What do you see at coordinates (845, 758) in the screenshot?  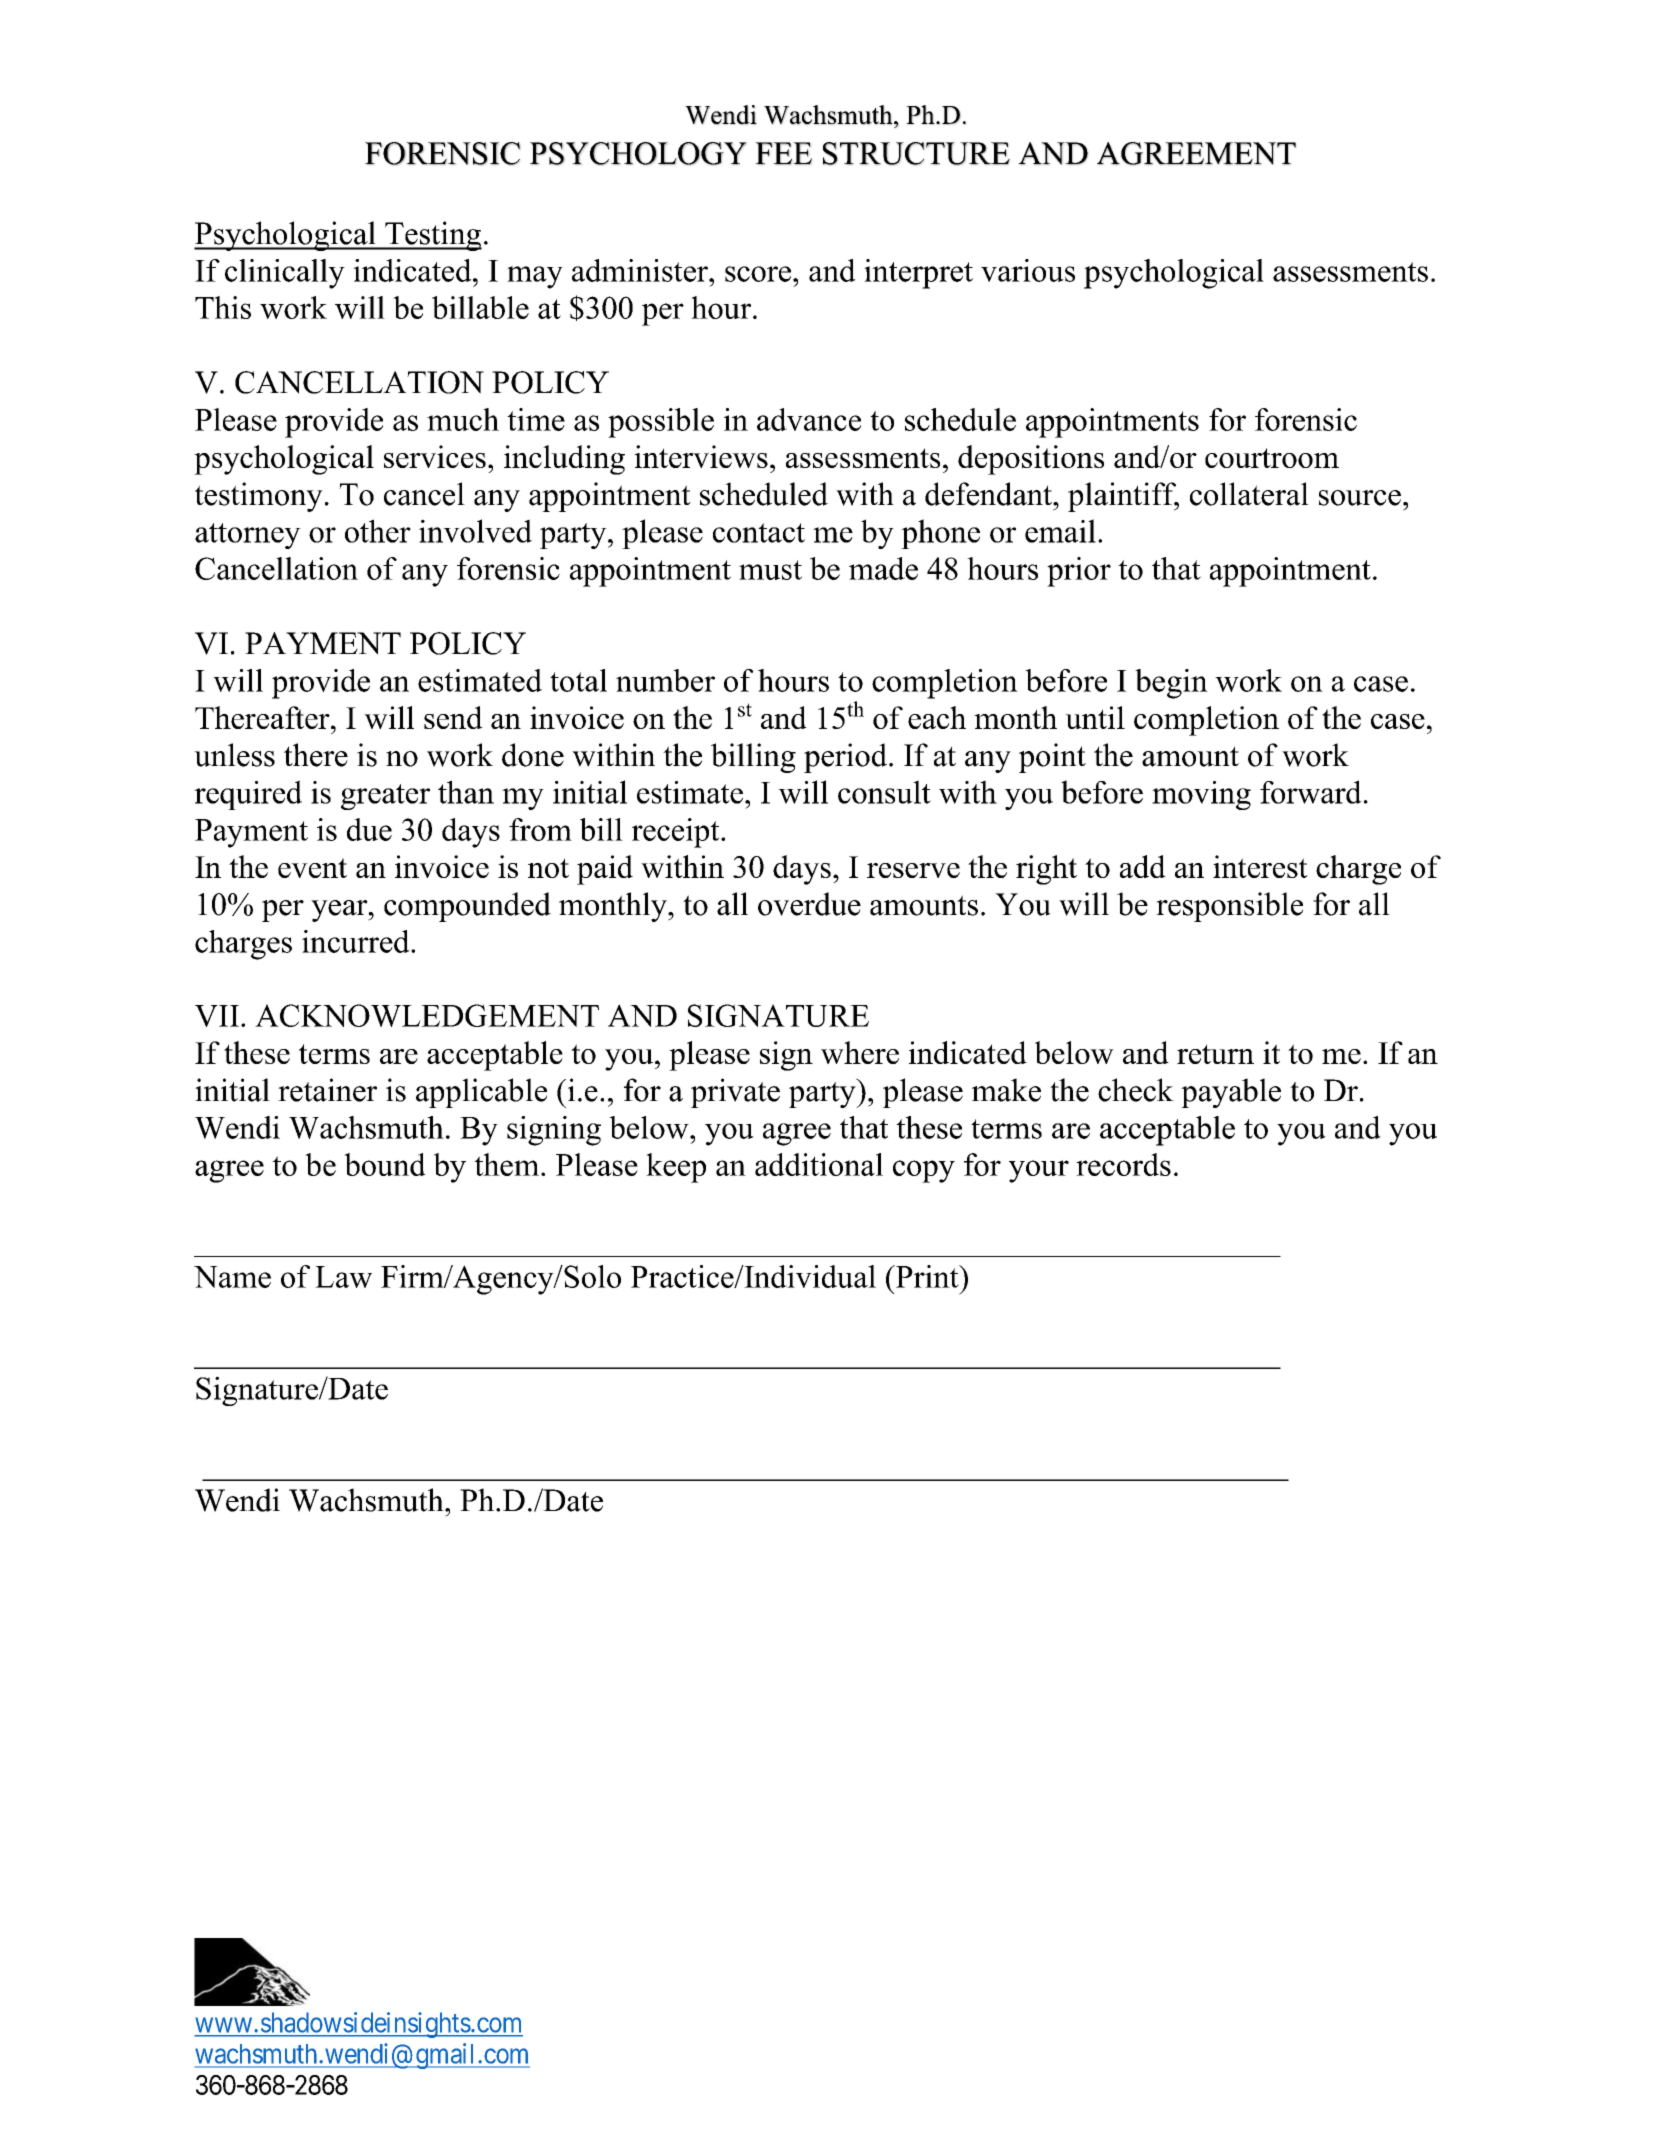 I see `period` at bounding box center [845, 758].
